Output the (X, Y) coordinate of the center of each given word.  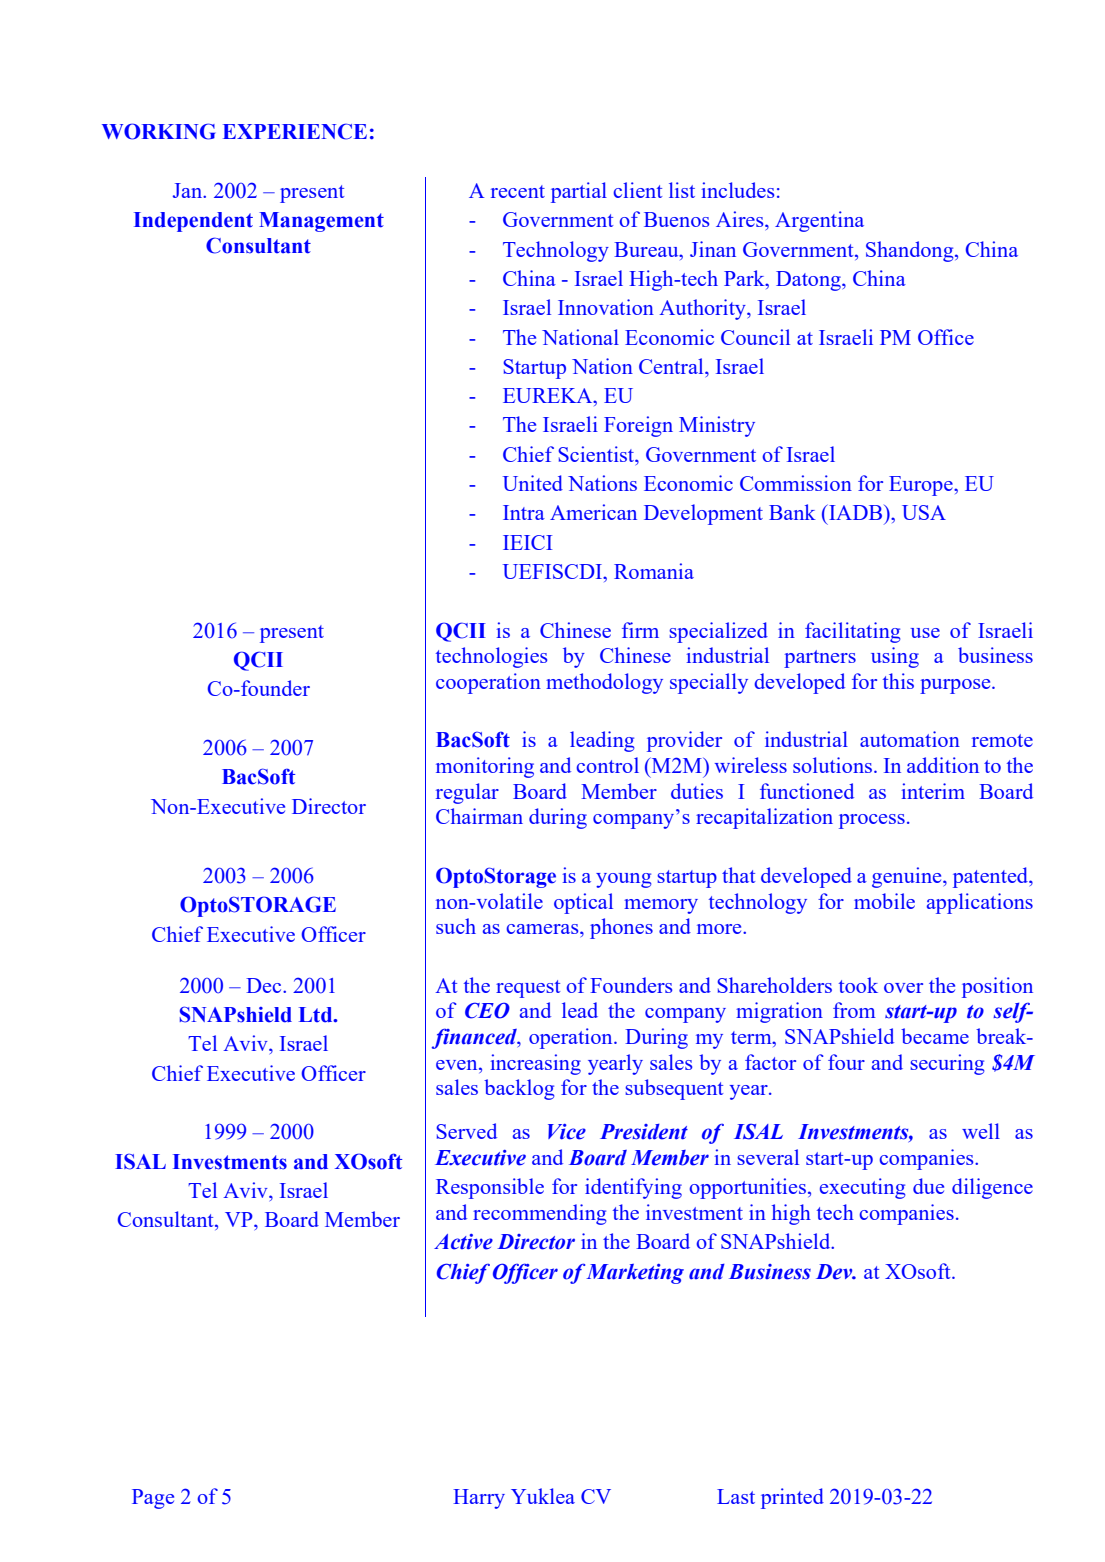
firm (640, 630)
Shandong (911, 251)
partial (579, 192)
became (935, 1036)
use (925, 633)
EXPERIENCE (295, 131)
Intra (524, 512)
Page (153, 1499)
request (528, 989)
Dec (265, 985)
